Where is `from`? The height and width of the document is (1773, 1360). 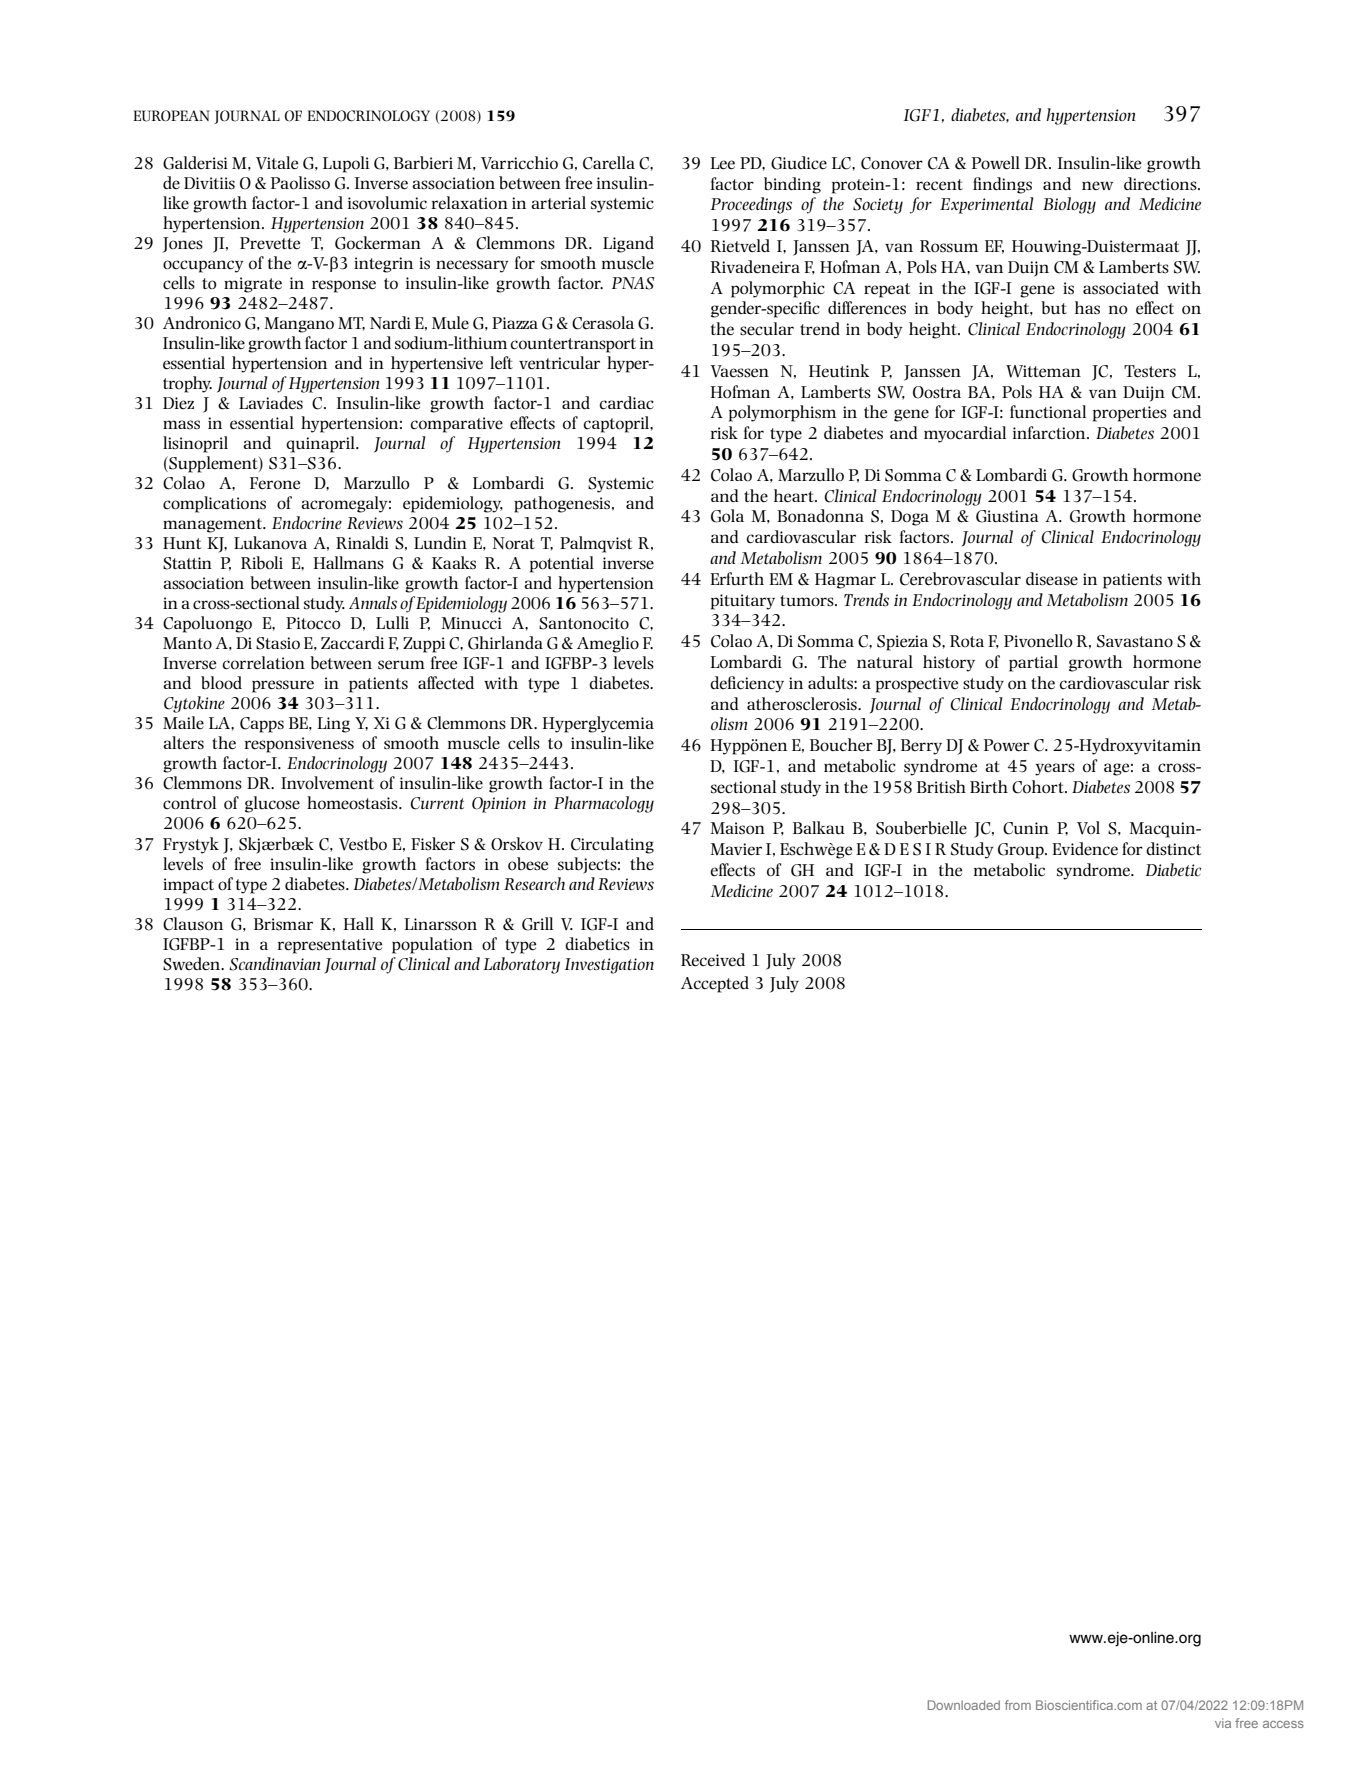 from is located at coordinates (1018, 1705).
